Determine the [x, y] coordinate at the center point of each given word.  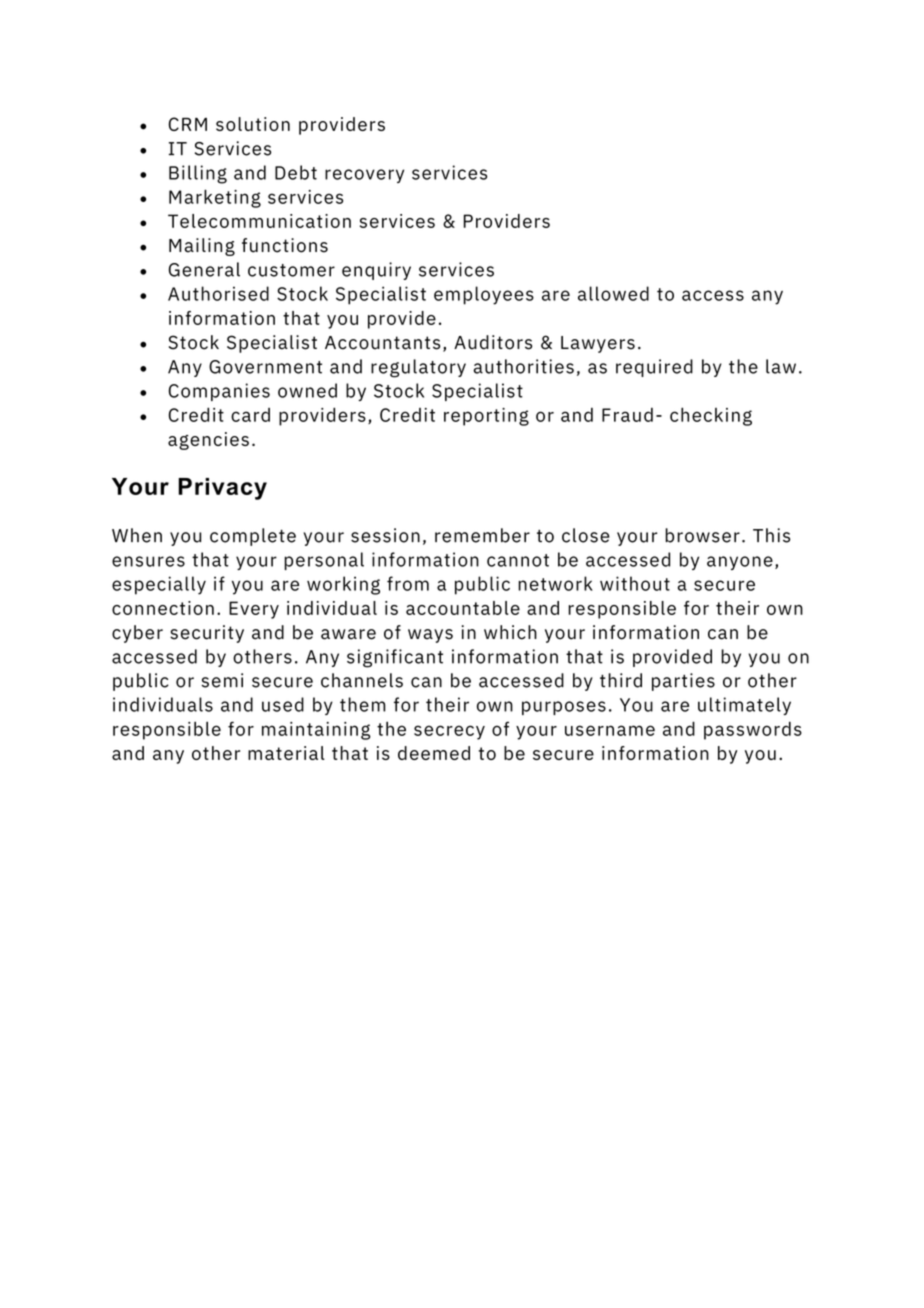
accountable [463, 608]
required [654, 368]
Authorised [218, 293]
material [286, 753]
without [635, 583]
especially [159, 585]
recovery [364, 176]
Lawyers [598, 344]
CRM [188, 124]
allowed [613, 293]
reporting [486, 417]
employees [484, 295]
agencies [208, 441]
